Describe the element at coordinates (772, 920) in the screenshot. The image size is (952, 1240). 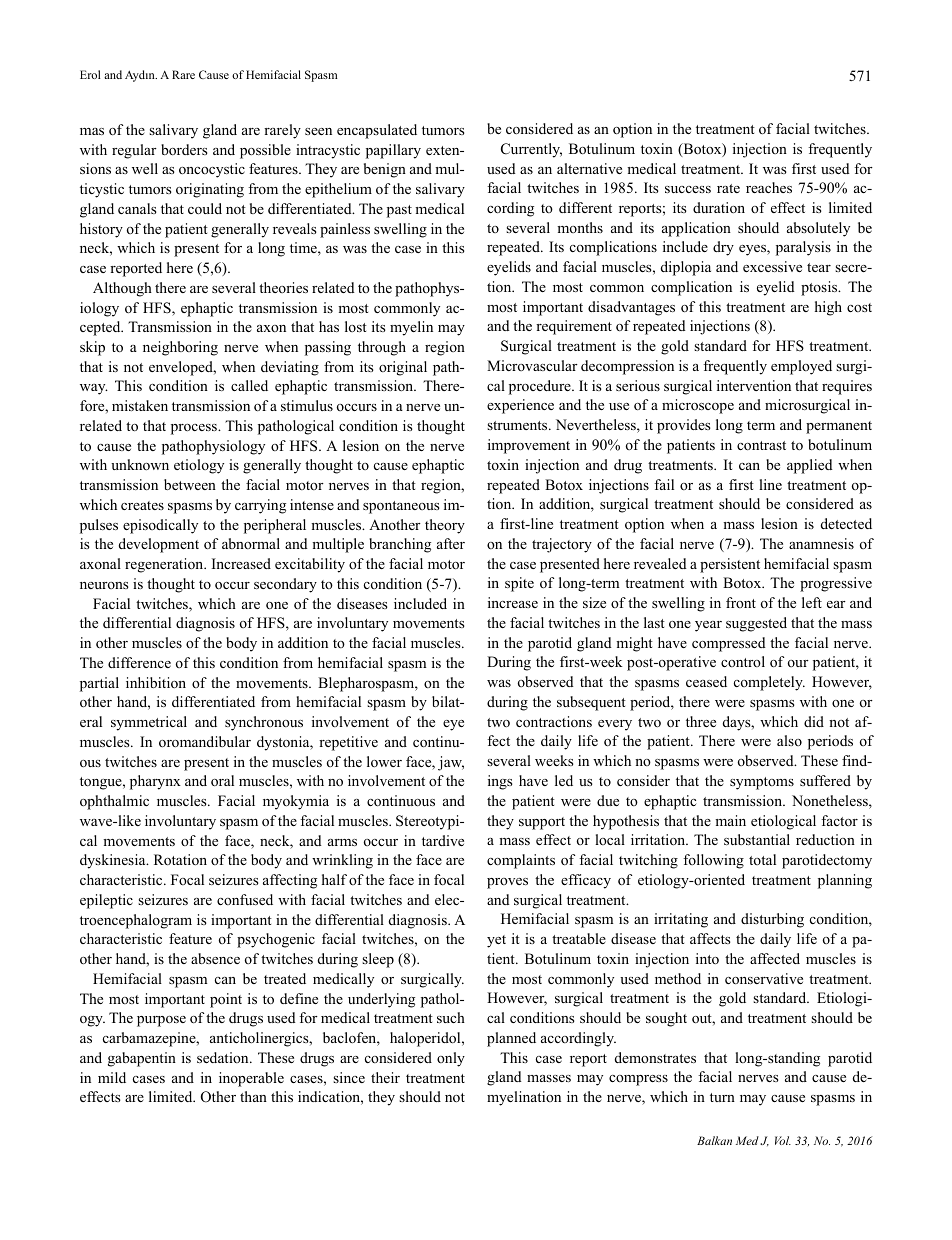
I see `disturbing` at that location.
